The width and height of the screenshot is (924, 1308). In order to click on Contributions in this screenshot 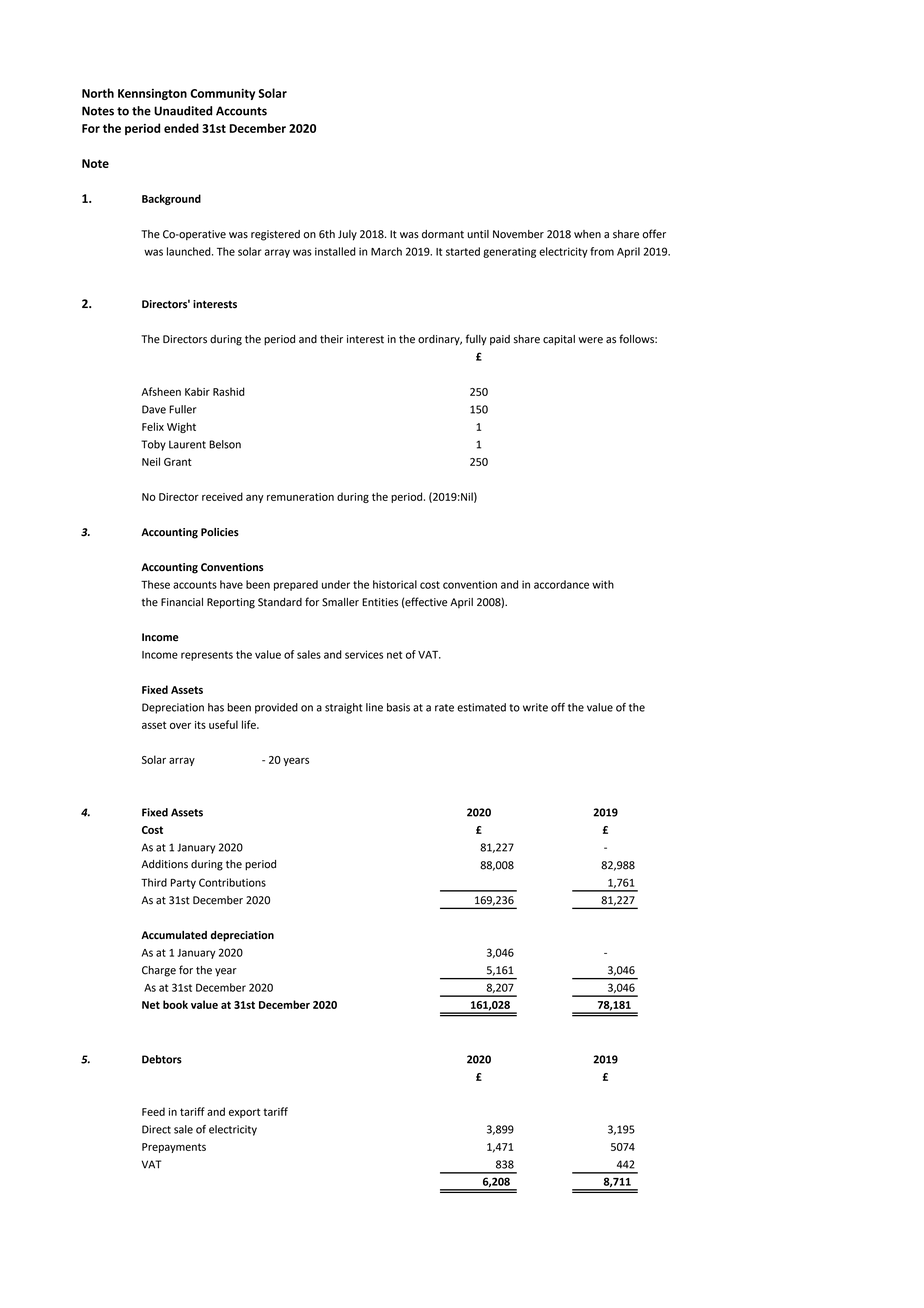, I will do `click(232, 882)`.
